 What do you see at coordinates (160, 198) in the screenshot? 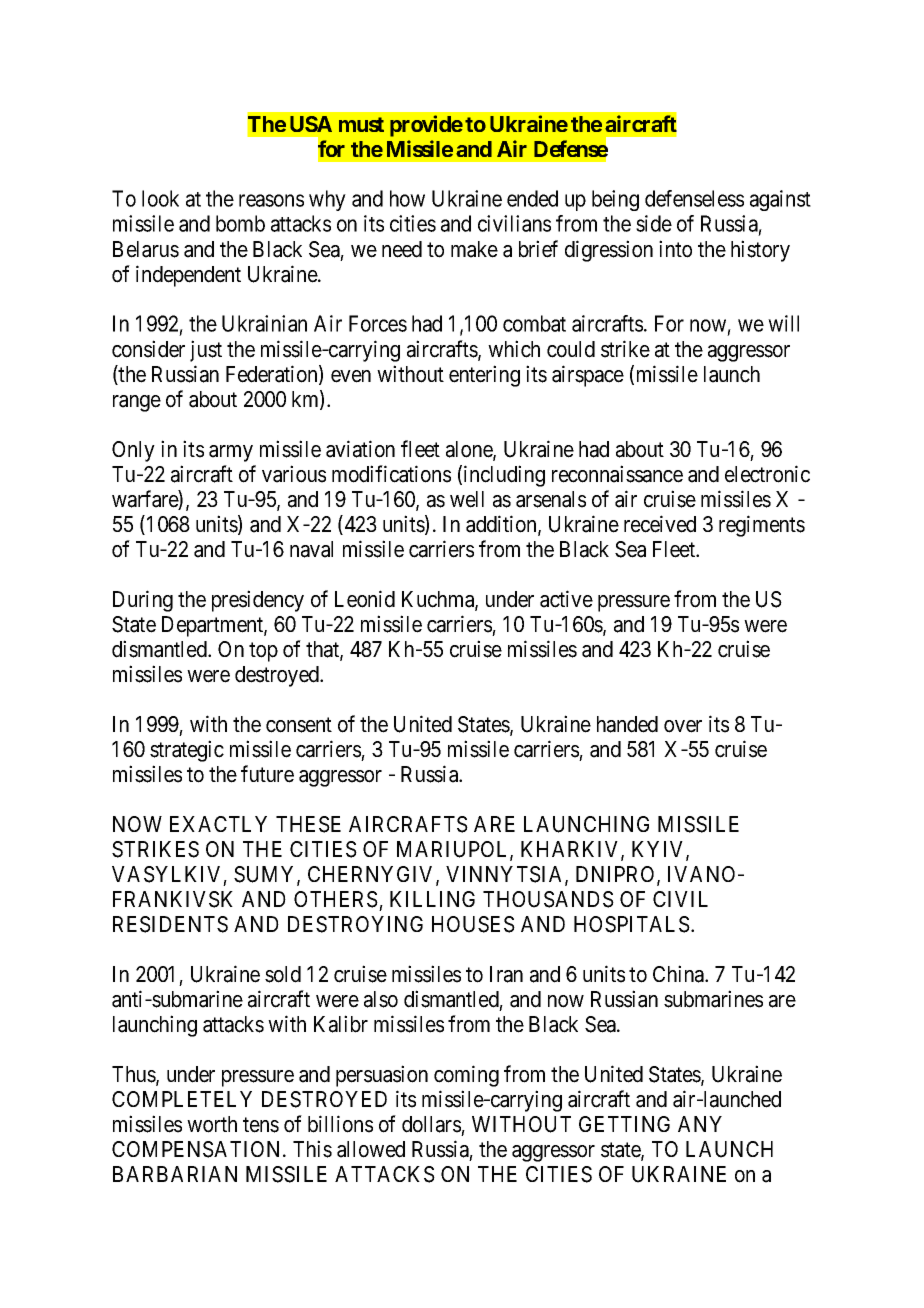
I see `look` at bounding box center [160, 198].
